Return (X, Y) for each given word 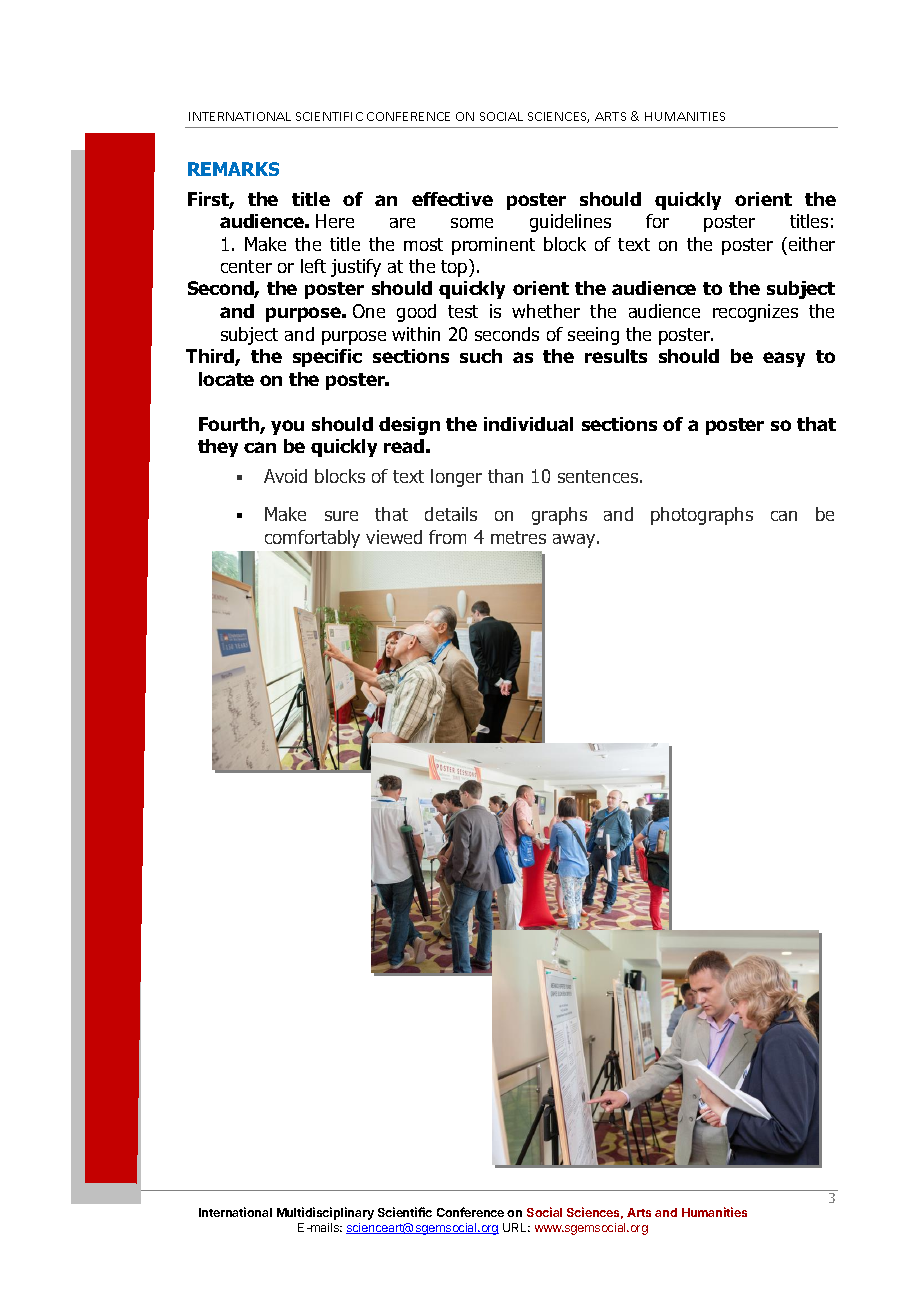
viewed (394, 537)
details (451, 514)
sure (341, 516)
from (447, 537)
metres (518, 537)
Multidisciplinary (325, 1213)
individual (528, 424)
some (472, 223)
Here (335, 221)
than (505, 476)
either (810, 244)
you (287, 427)
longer (456, 478)
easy (784, 359)
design (409, 426)
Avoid (285, 476)
